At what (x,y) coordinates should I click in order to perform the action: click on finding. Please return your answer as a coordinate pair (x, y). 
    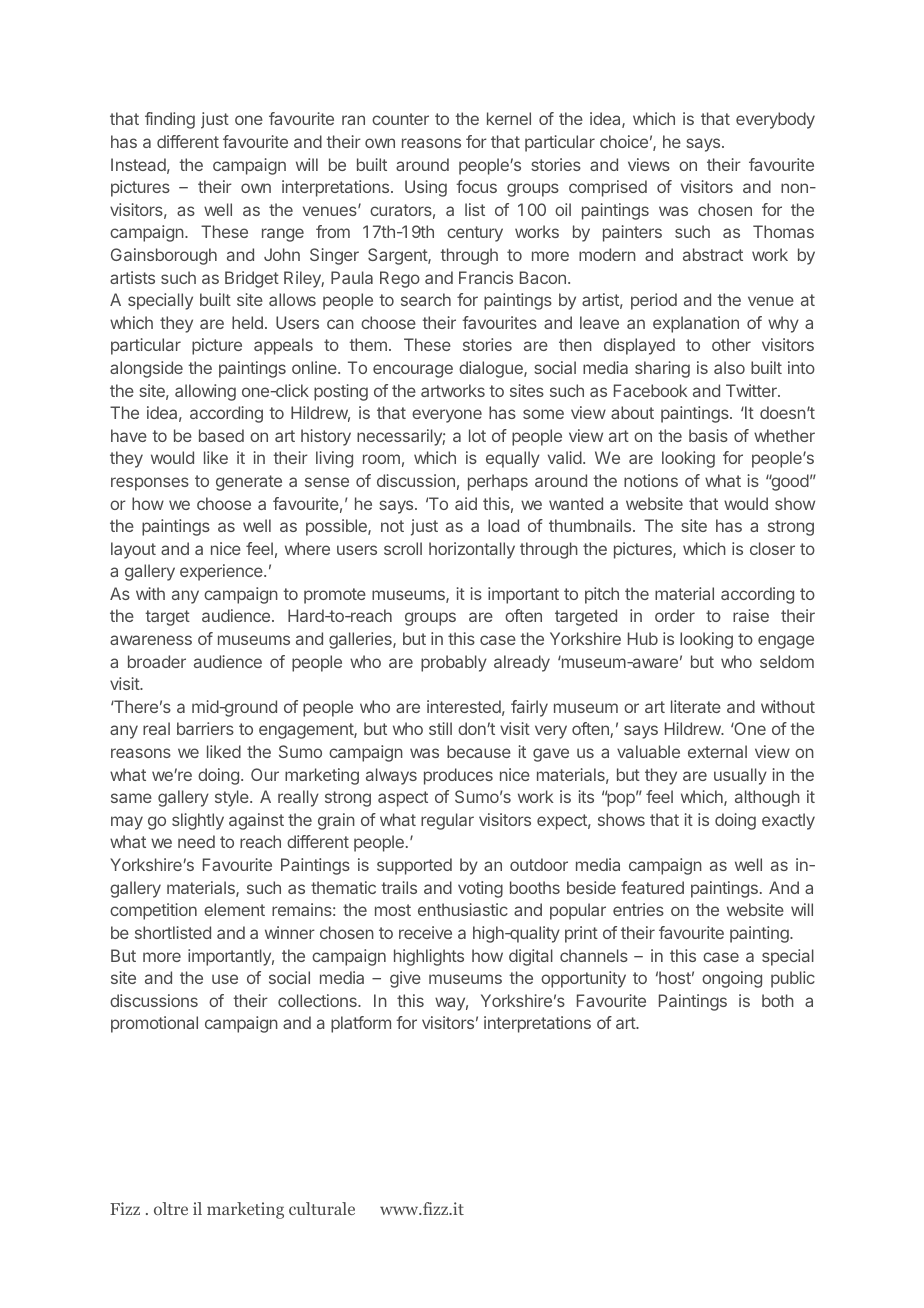
    Looking at the image, I should click on (170, 120).
